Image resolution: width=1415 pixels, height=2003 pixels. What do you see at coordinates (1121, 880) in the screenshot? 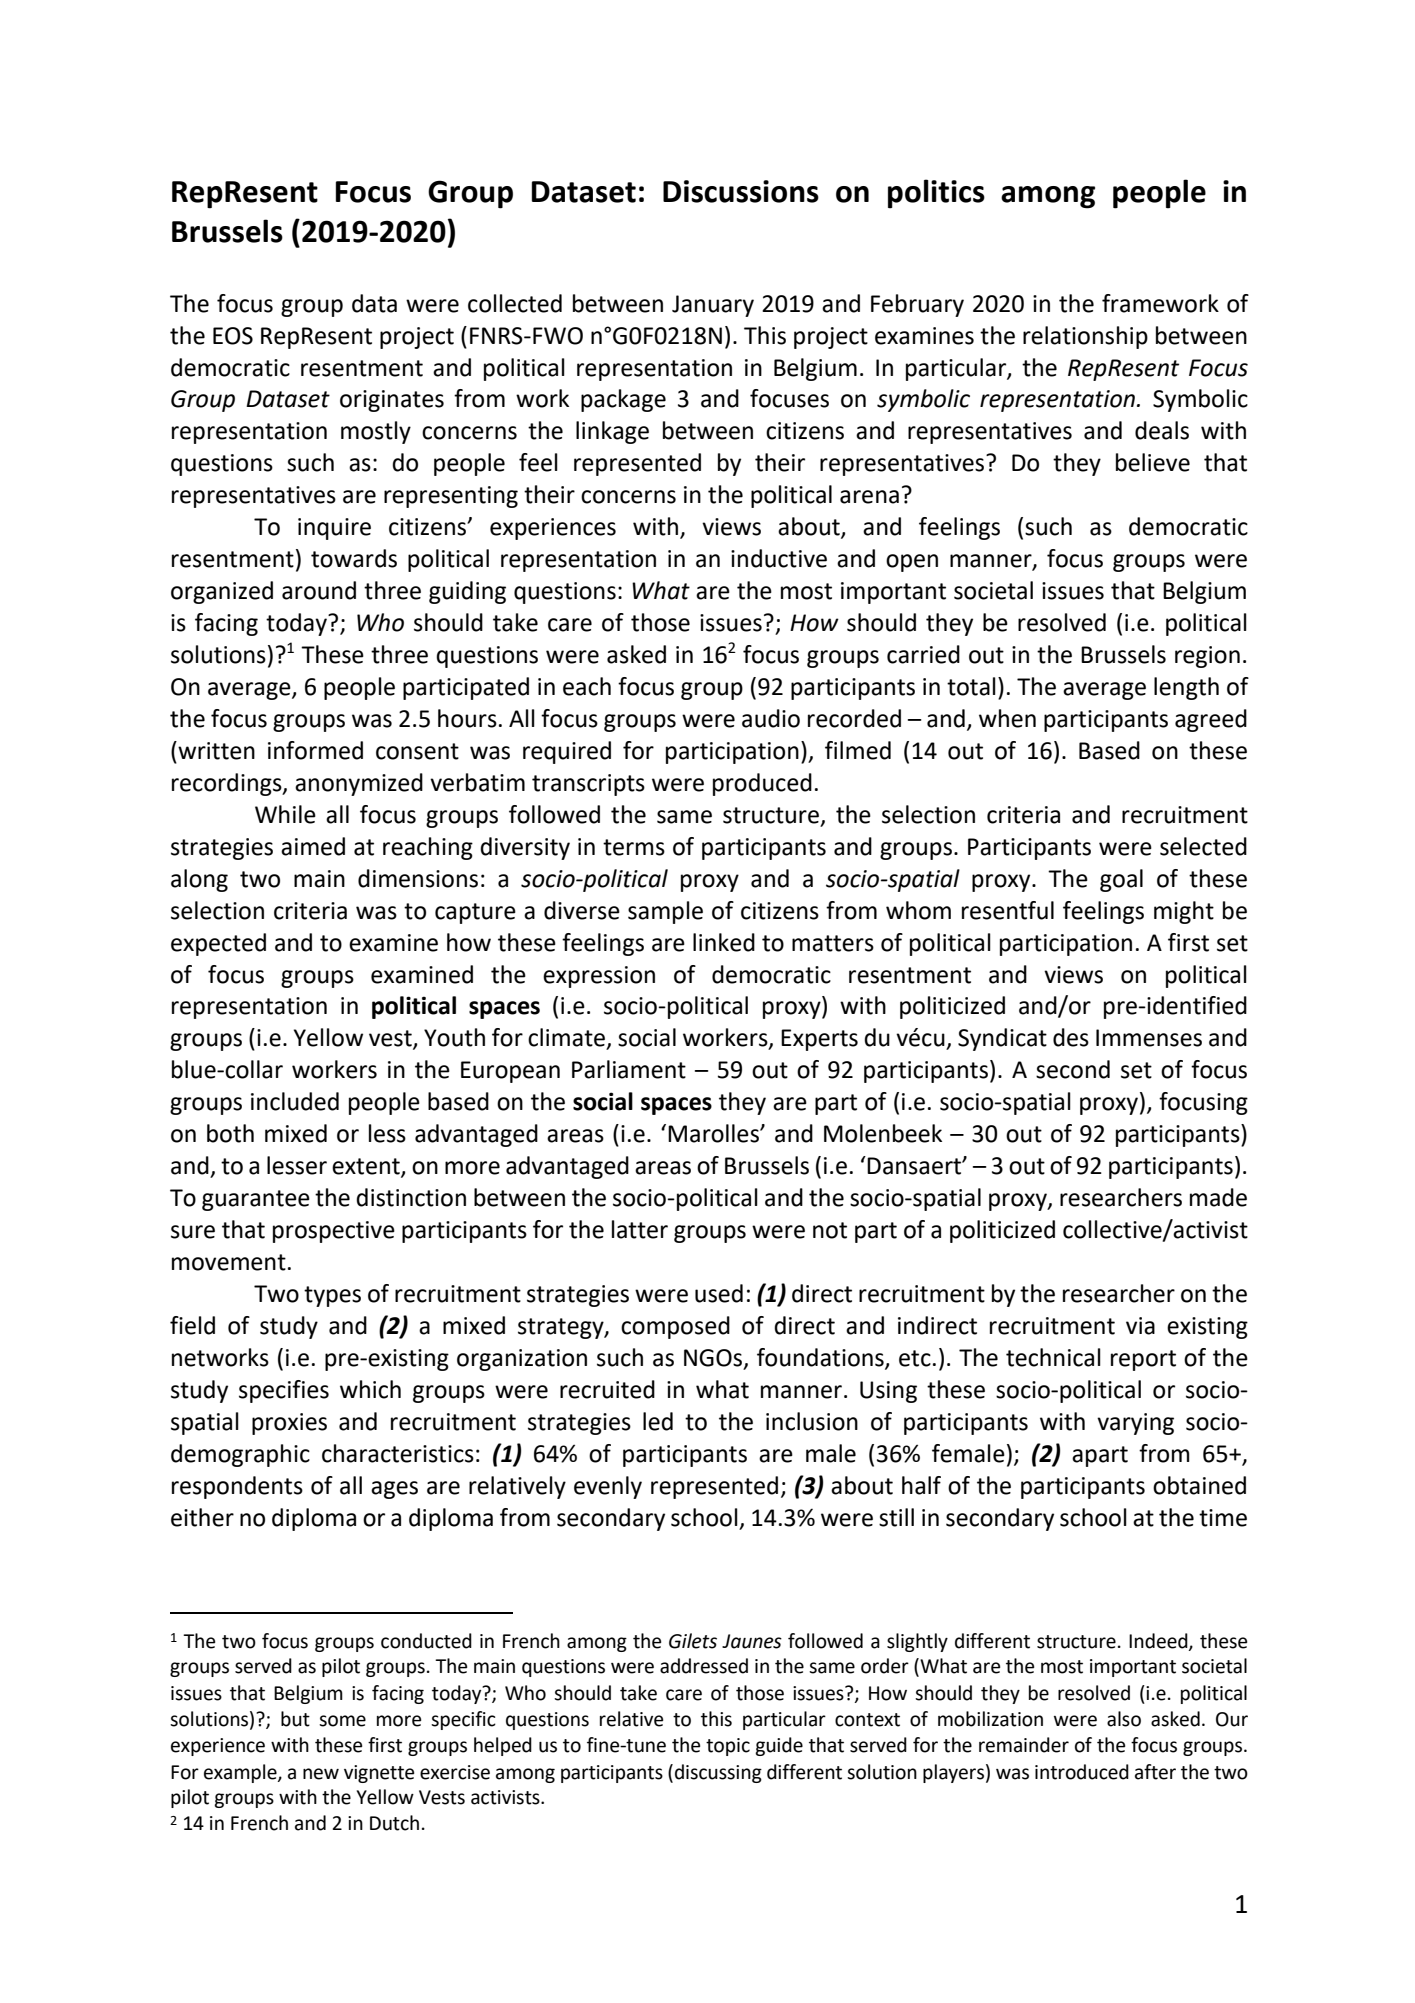
I see `goal` at bounding box center [1121, 880].
